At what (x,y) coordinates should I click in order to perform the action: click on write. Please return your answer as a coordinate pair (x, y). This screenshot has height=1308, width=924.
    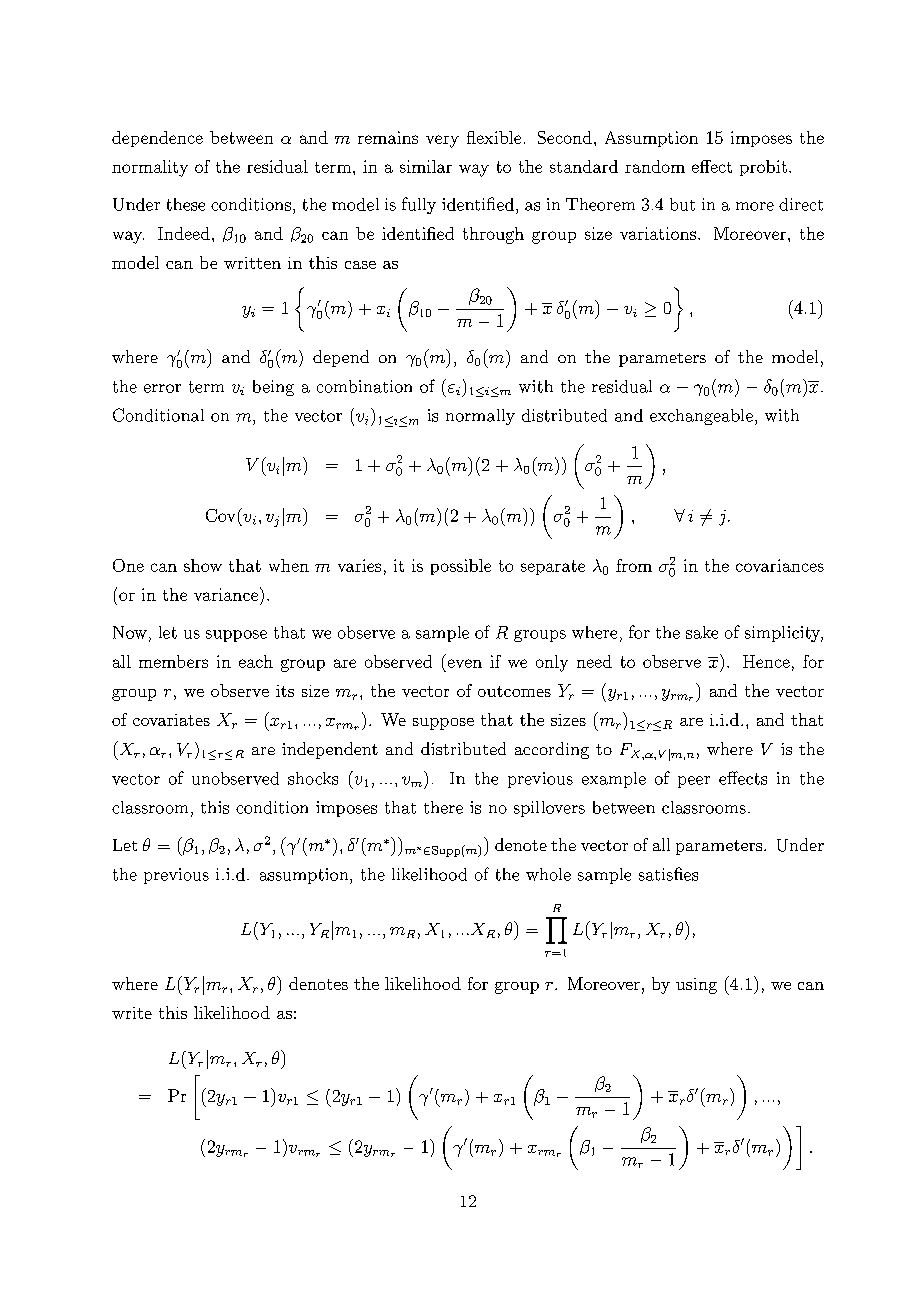
    Looking at the image, I should click on (132, 1013).
